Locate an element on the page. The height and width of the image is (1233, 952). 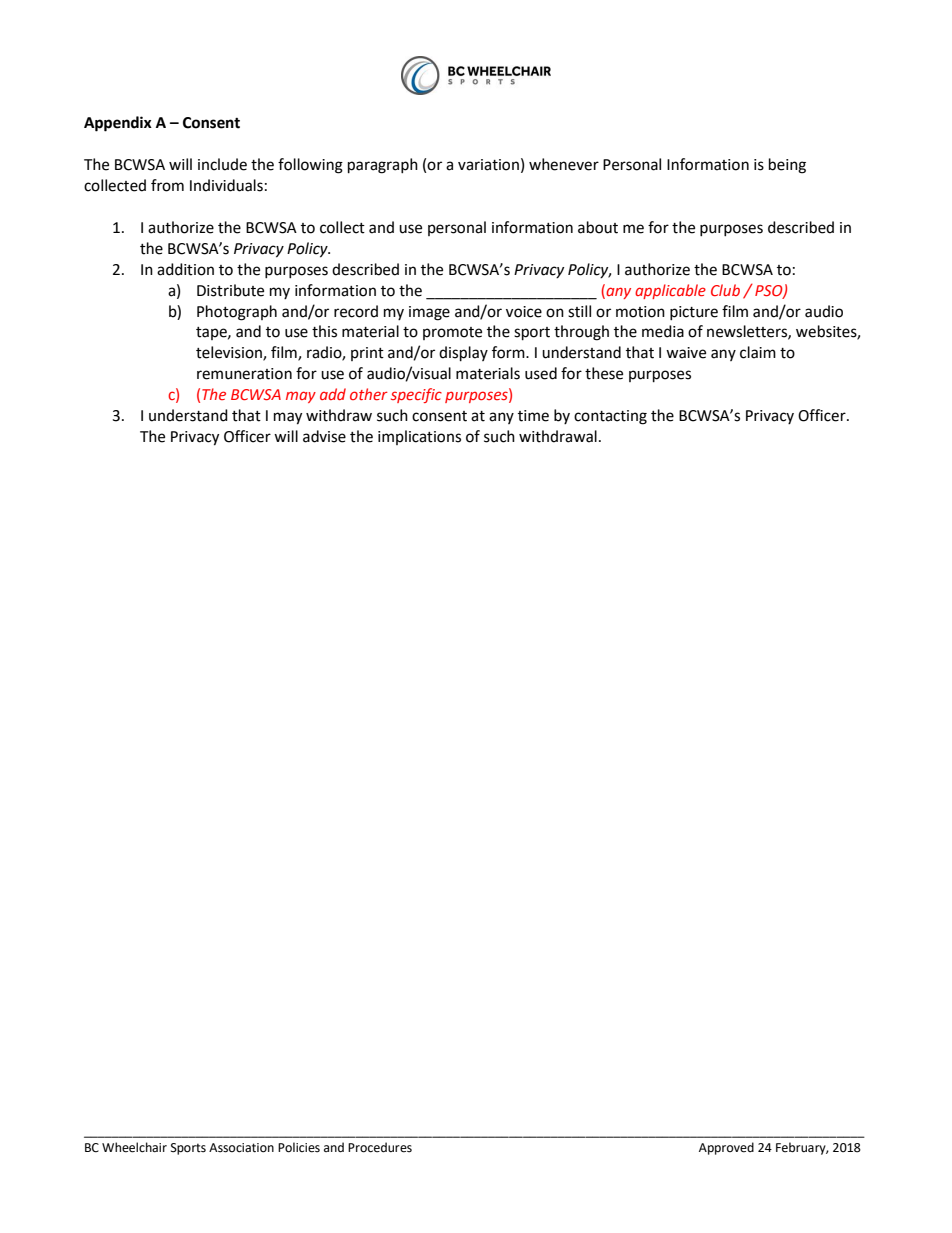
advise is located at coordinates (324, 436).
